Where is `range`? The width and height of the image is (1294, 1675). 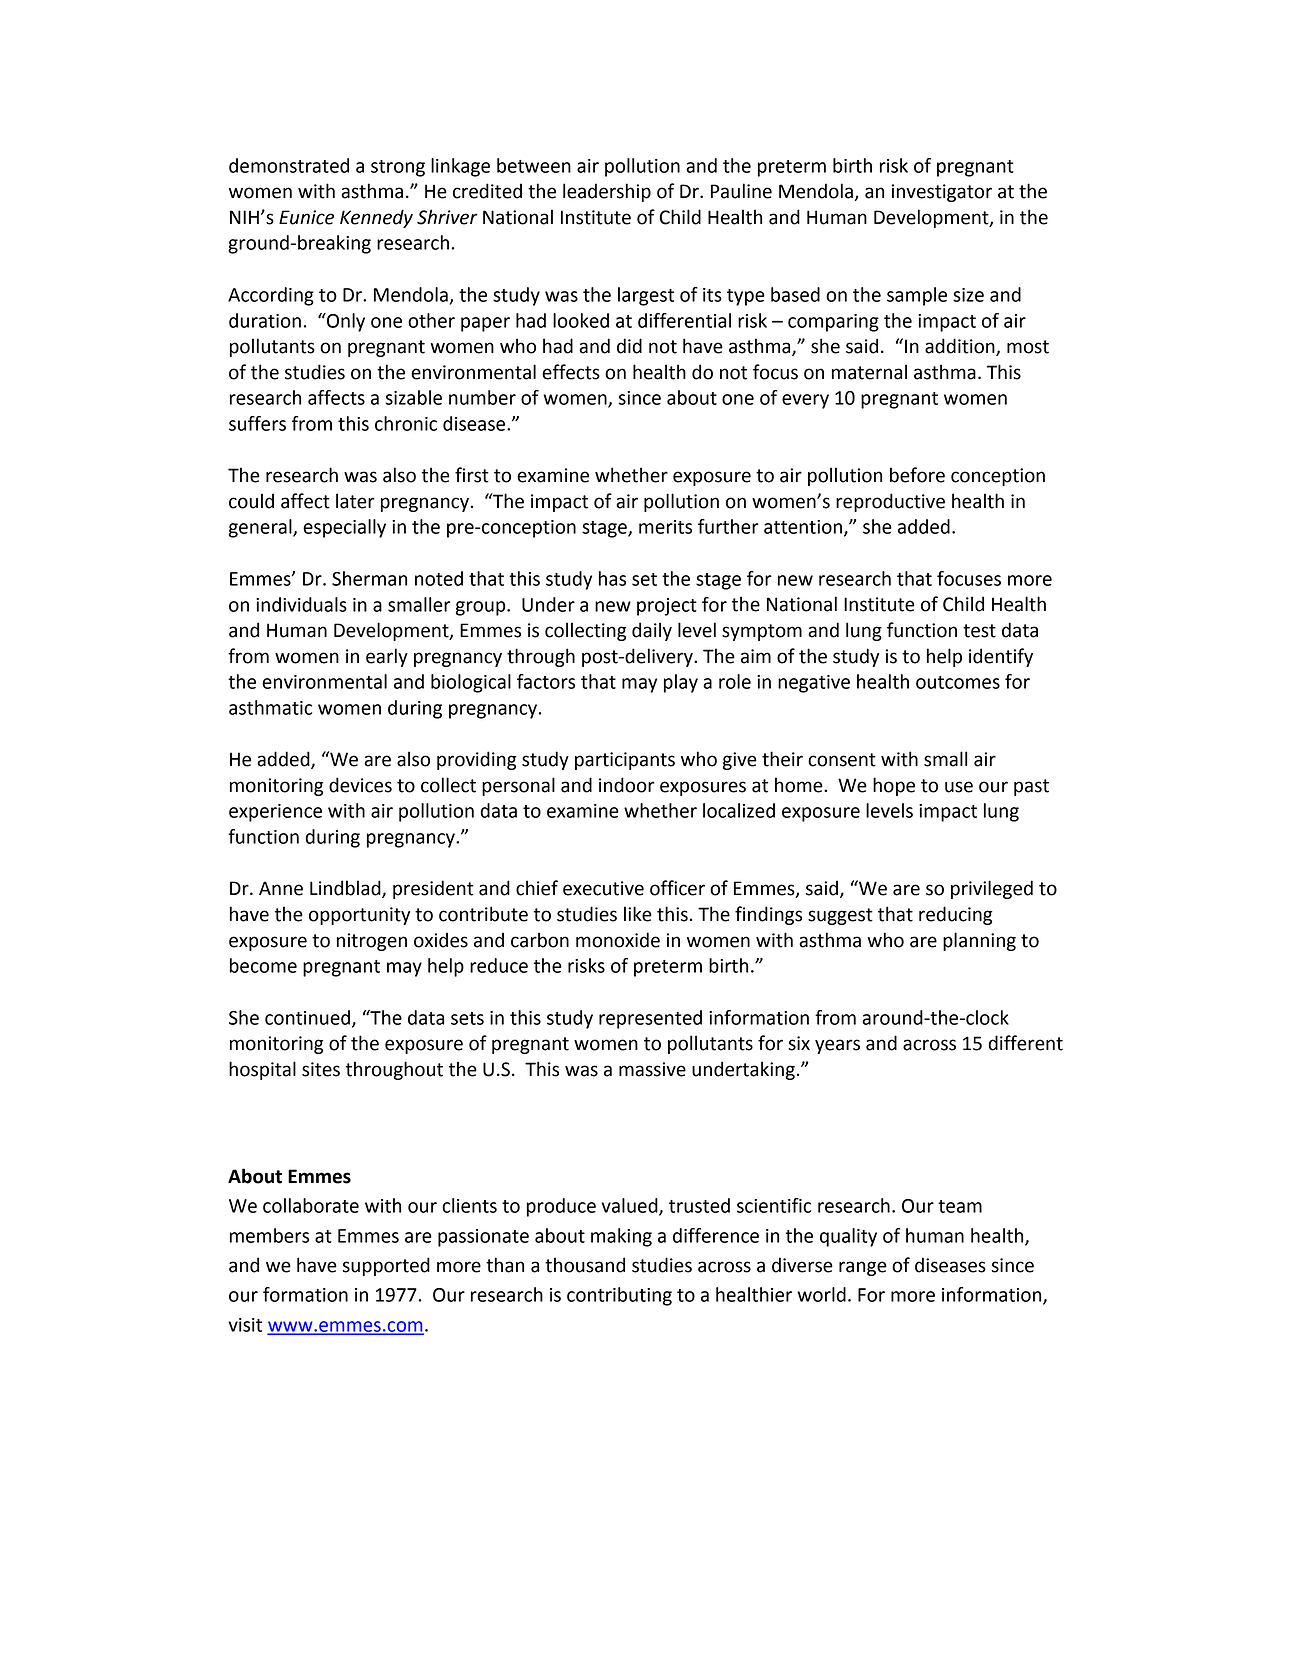 range is located at coordinates (863, 1268).
